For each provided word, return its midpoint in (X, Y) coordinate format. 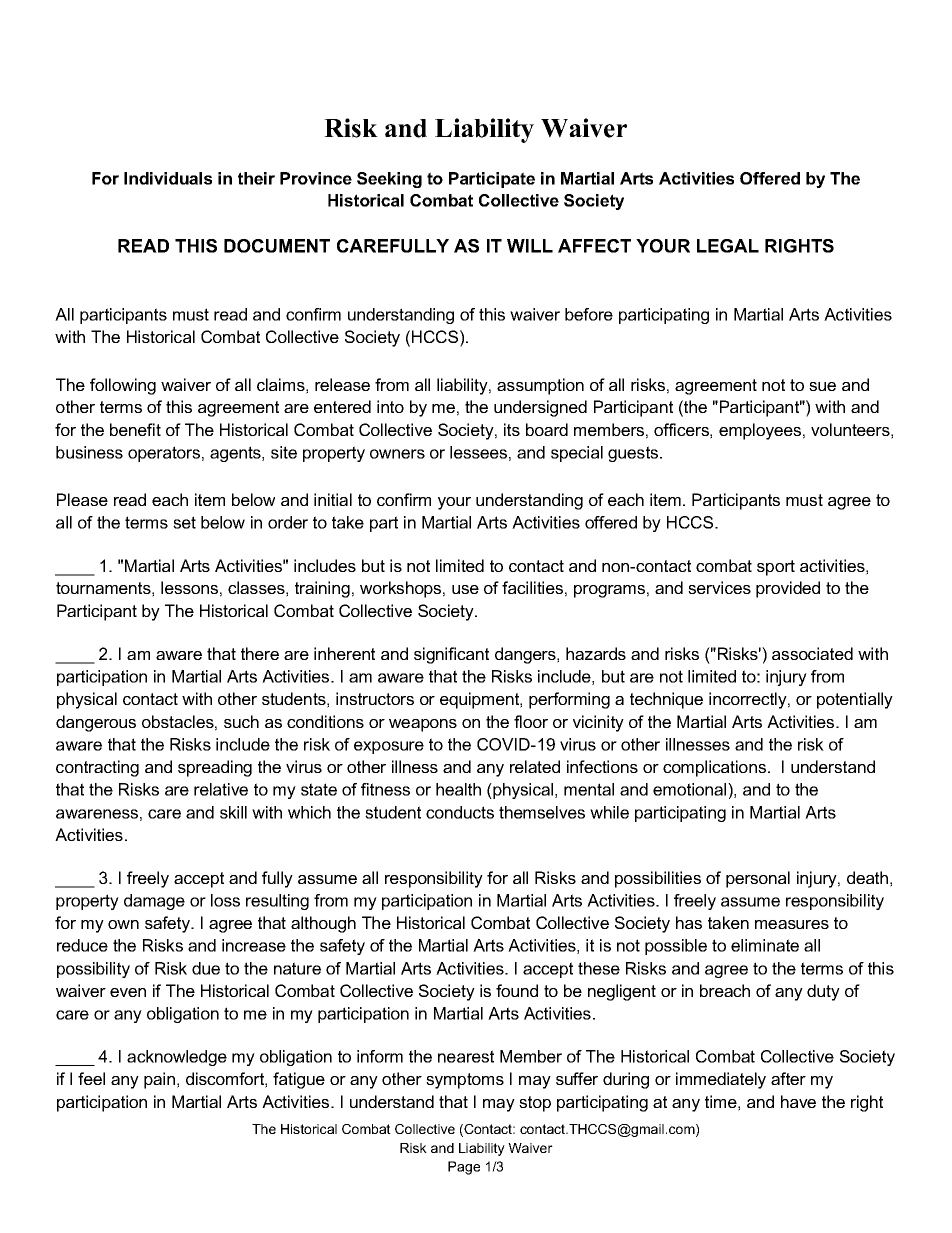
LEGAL (728, 246)
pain (159, 1080)
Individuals (168, 178)
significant (451, 655)
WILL (530, 246)
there (260, 653)
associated (812, 653)
